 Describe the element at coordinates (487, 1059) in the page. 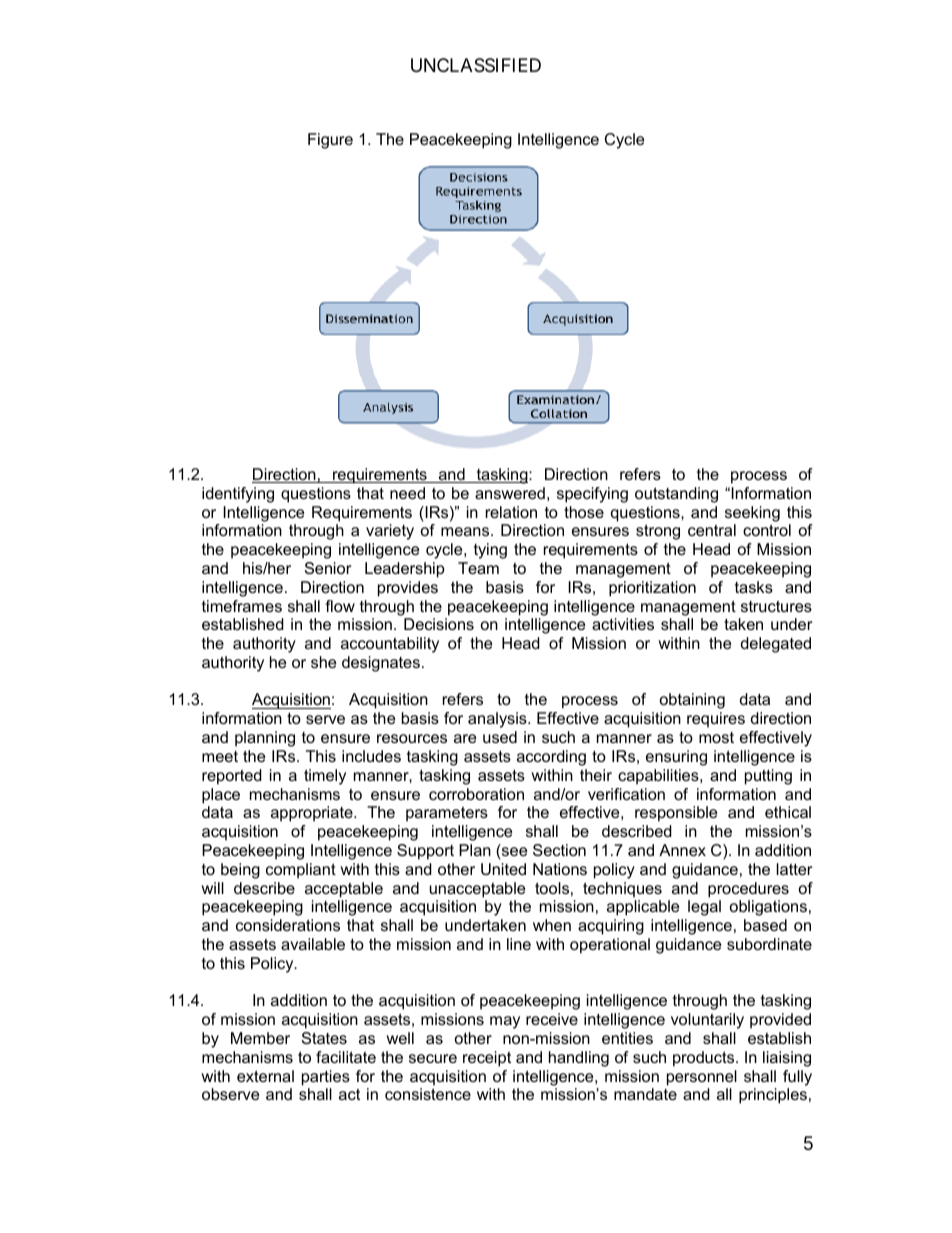

I see `receipt` at that location.
